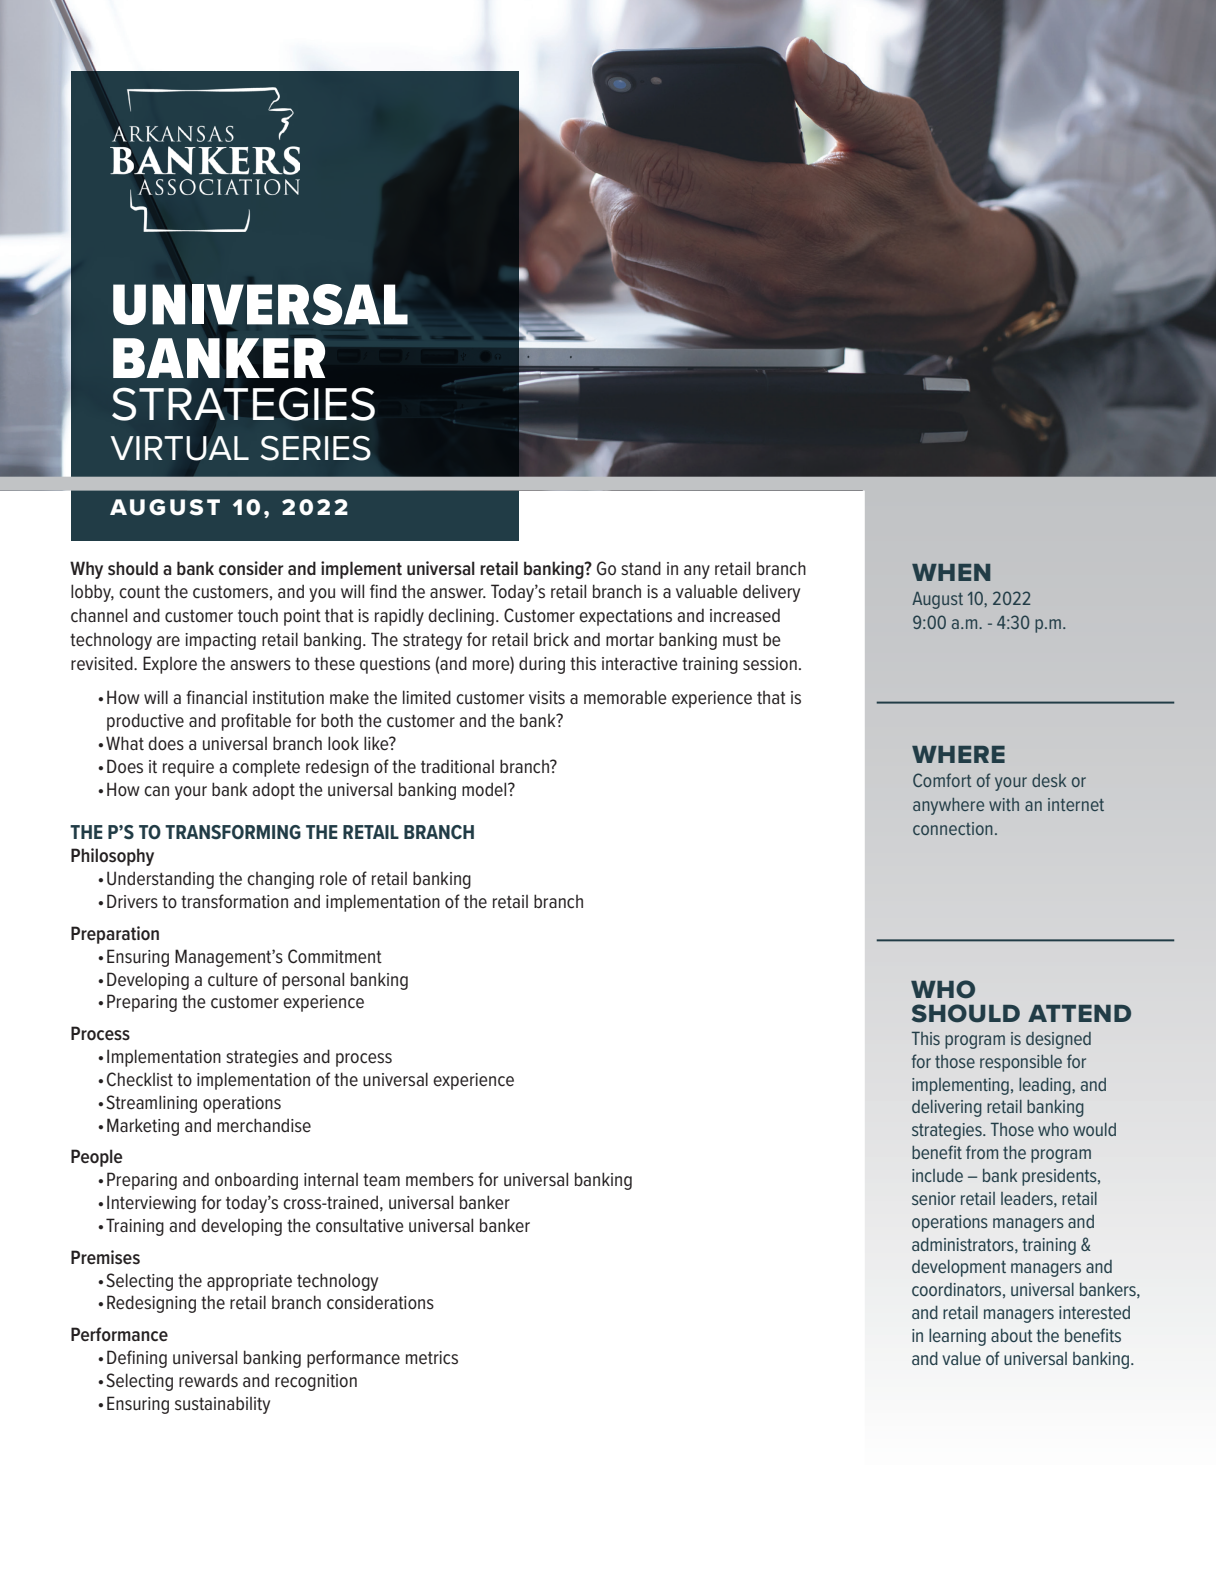  What do you see at coordinates (951, 572) in the screenshot?
I see `WHEN` at bounding box center [951, 572].
